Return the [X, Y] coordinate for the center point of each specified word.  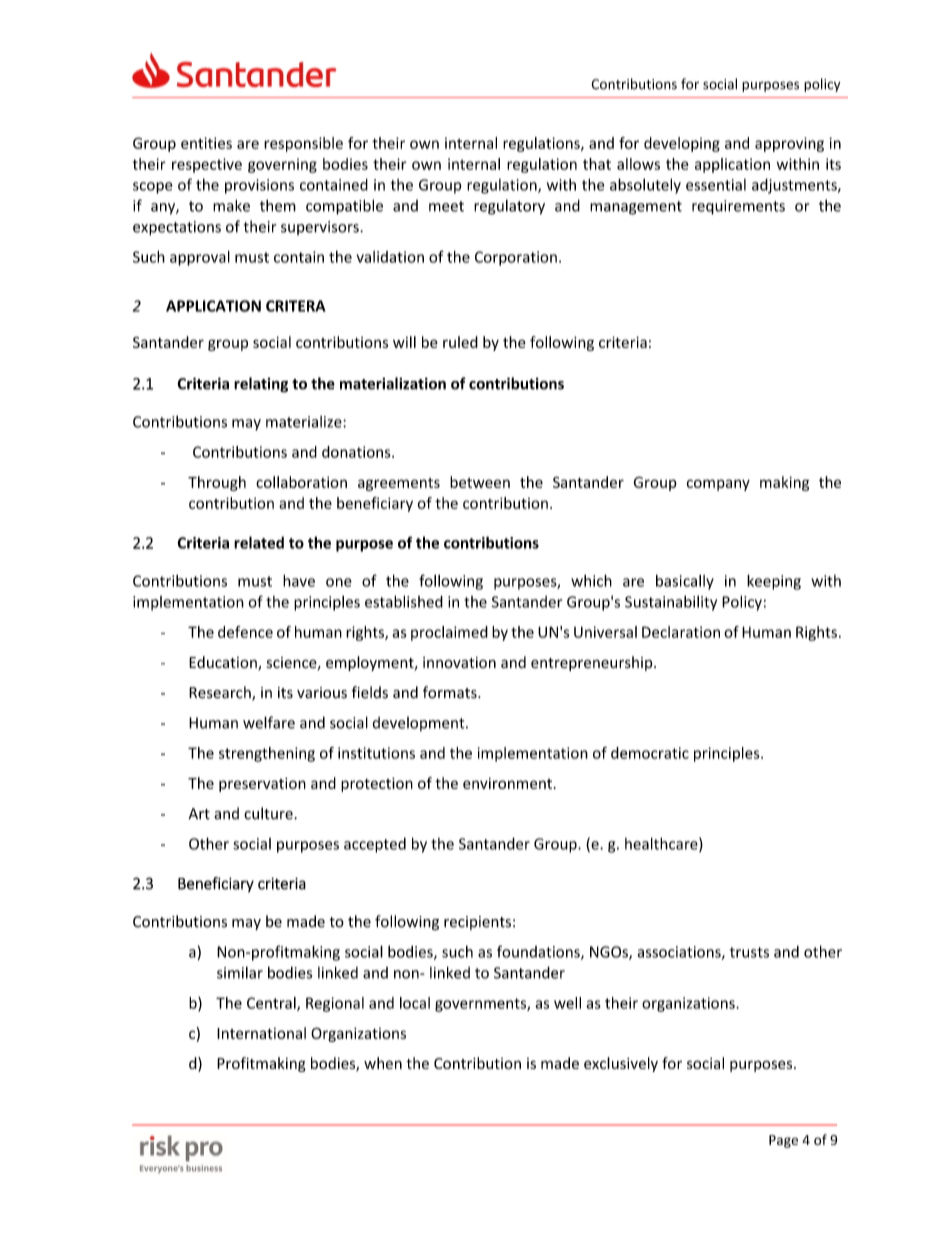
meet [446, 206]
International [261, 1033]
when [383, 1063]
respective [207, 165]
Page [783, 1141]
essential [716, 185]
